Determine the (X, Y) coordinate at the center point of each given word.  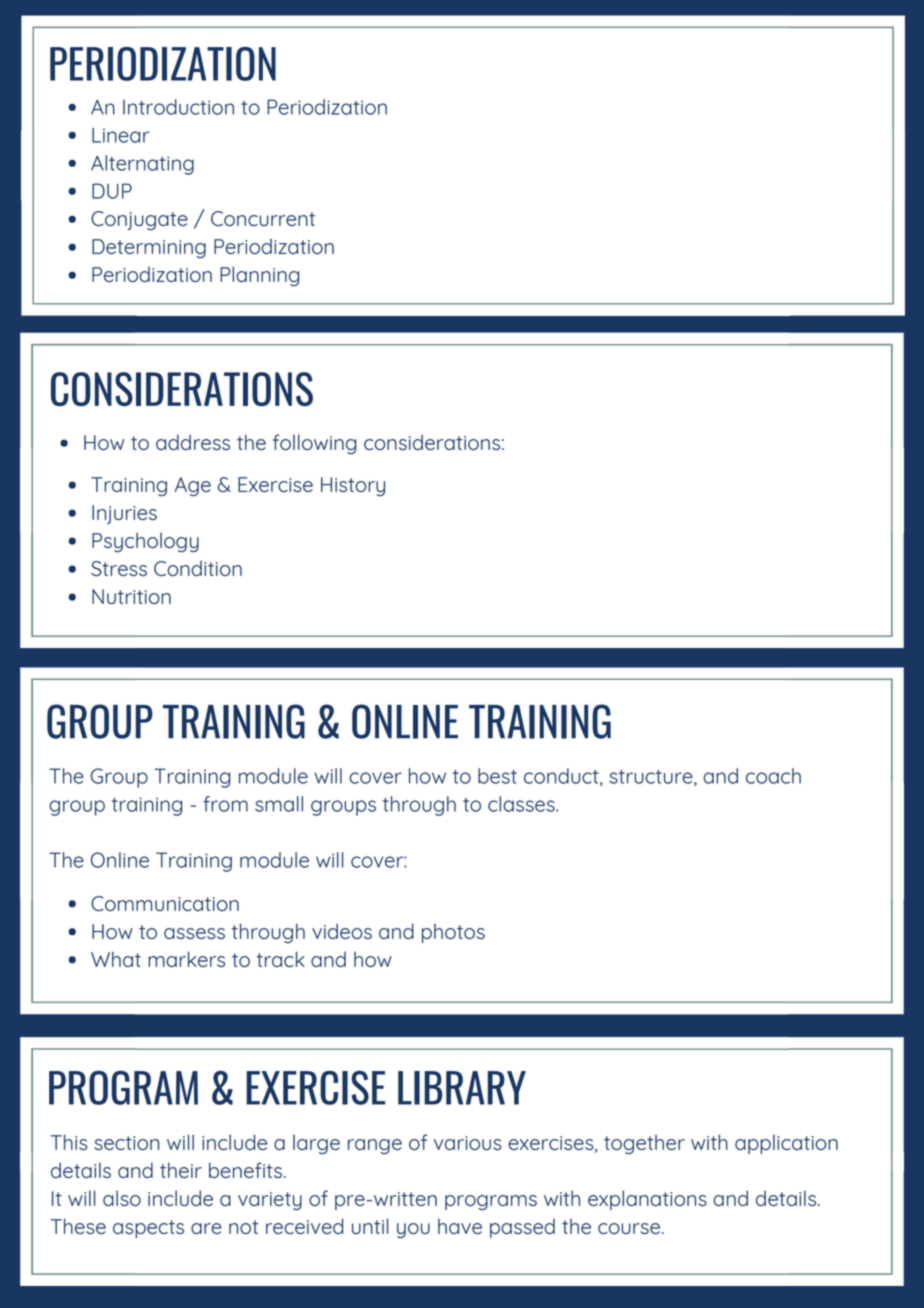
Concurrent (263, 218)
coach (773, 776)
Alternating (142, 165)
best (497, 776)
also (122, 1198)
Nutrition (131, 596)
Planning (259, 276)
